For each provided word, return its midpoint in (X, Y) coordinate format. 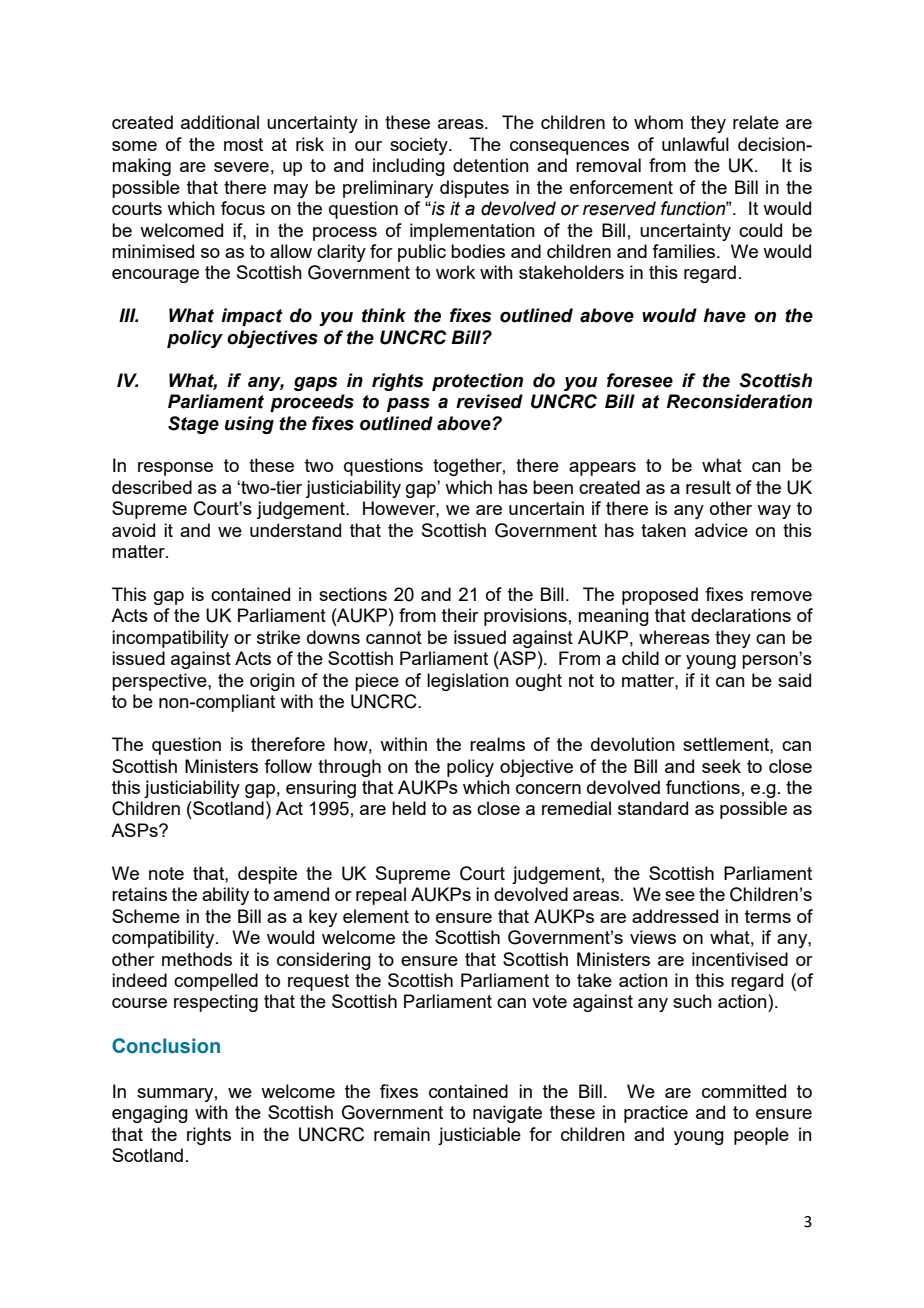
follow (288, 766)
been (553, 487)
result (708, 487)
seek (721, 766)
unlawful (695, 144)
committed (744, 1091)
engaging (150, 1114)
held (409, 808)
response (175, 469)
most (243, 144)
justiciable (479, 1136)
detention (491, 165)
